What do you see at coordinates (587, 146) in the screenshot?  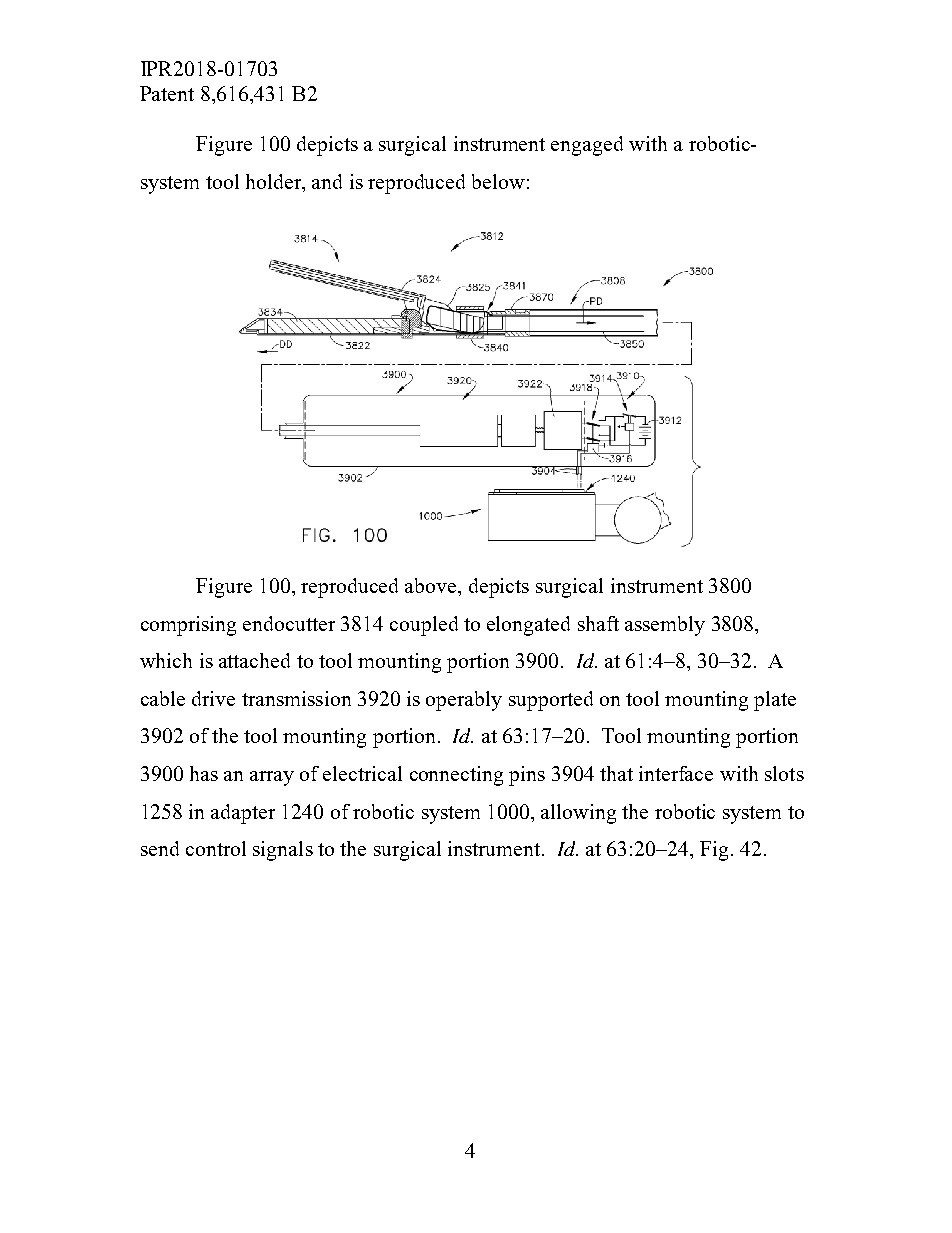 I see `engaged` at bounding box center [587, 146].
